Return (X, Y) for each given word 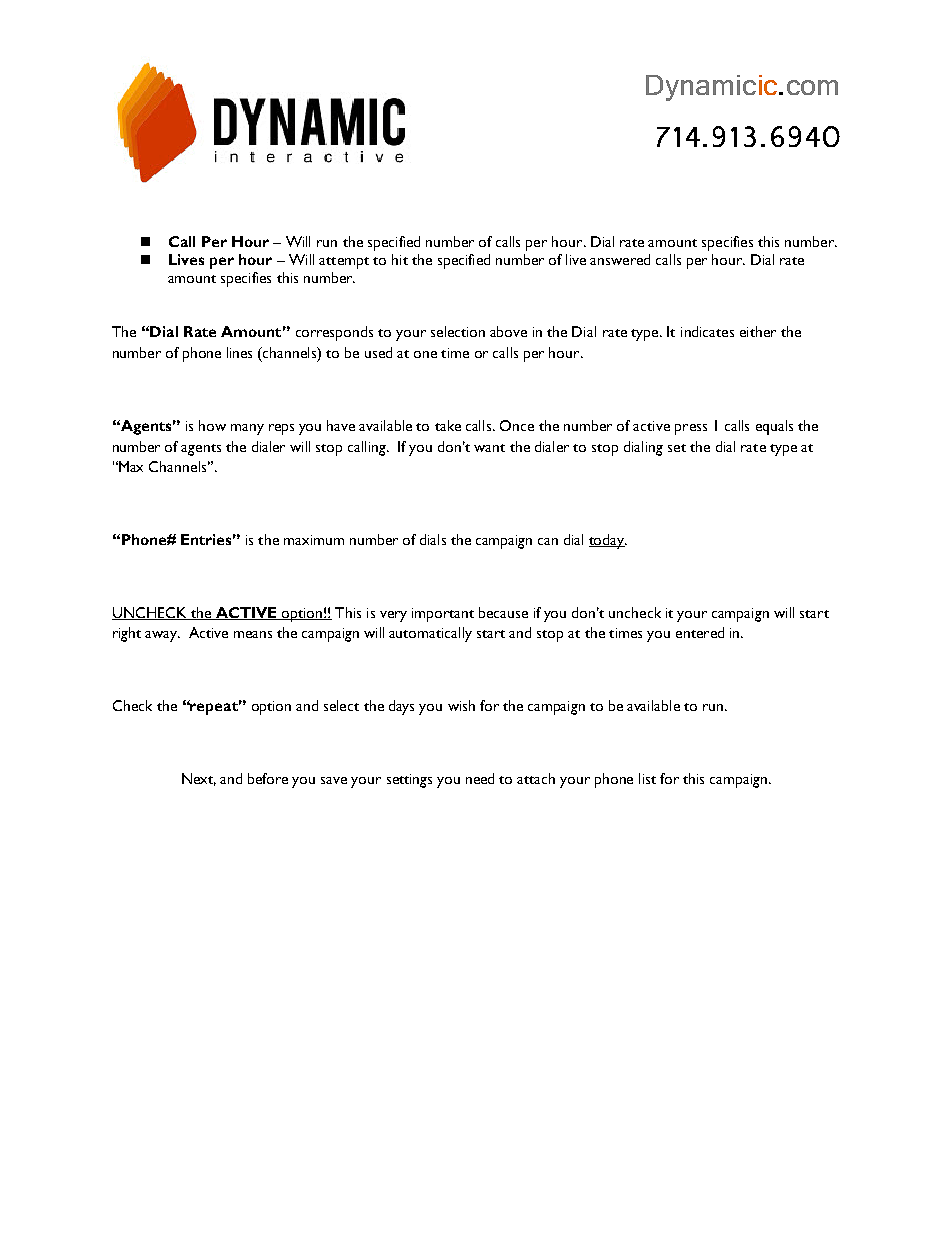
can (548, 541)
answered (620, 259)
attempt (344, 263)
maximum (314, 540)
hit (400, 259)
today (608, 541)
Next (199, 779)
